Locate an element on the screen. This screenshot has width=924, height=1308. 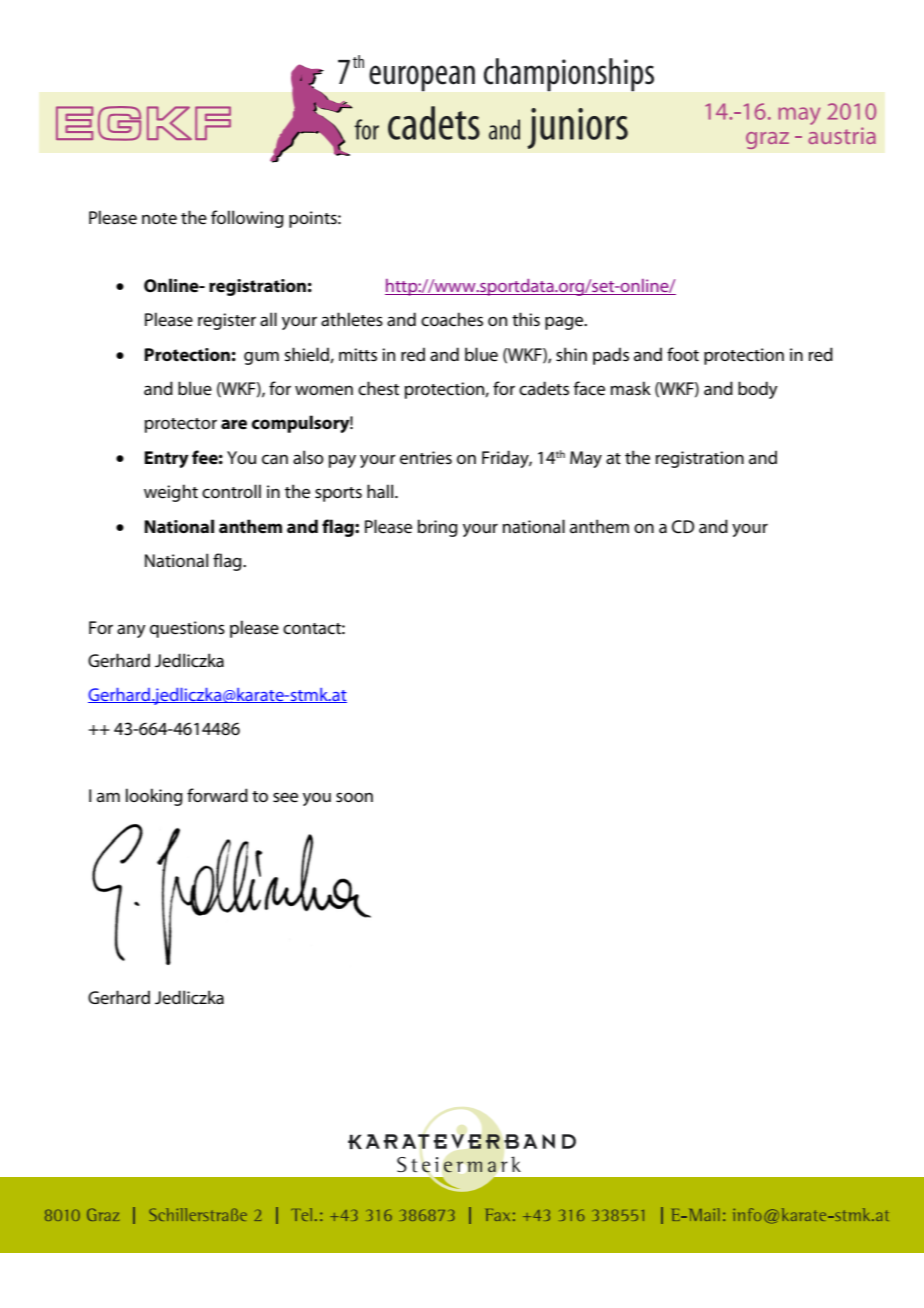
page is located at coordinates (565, 323).
